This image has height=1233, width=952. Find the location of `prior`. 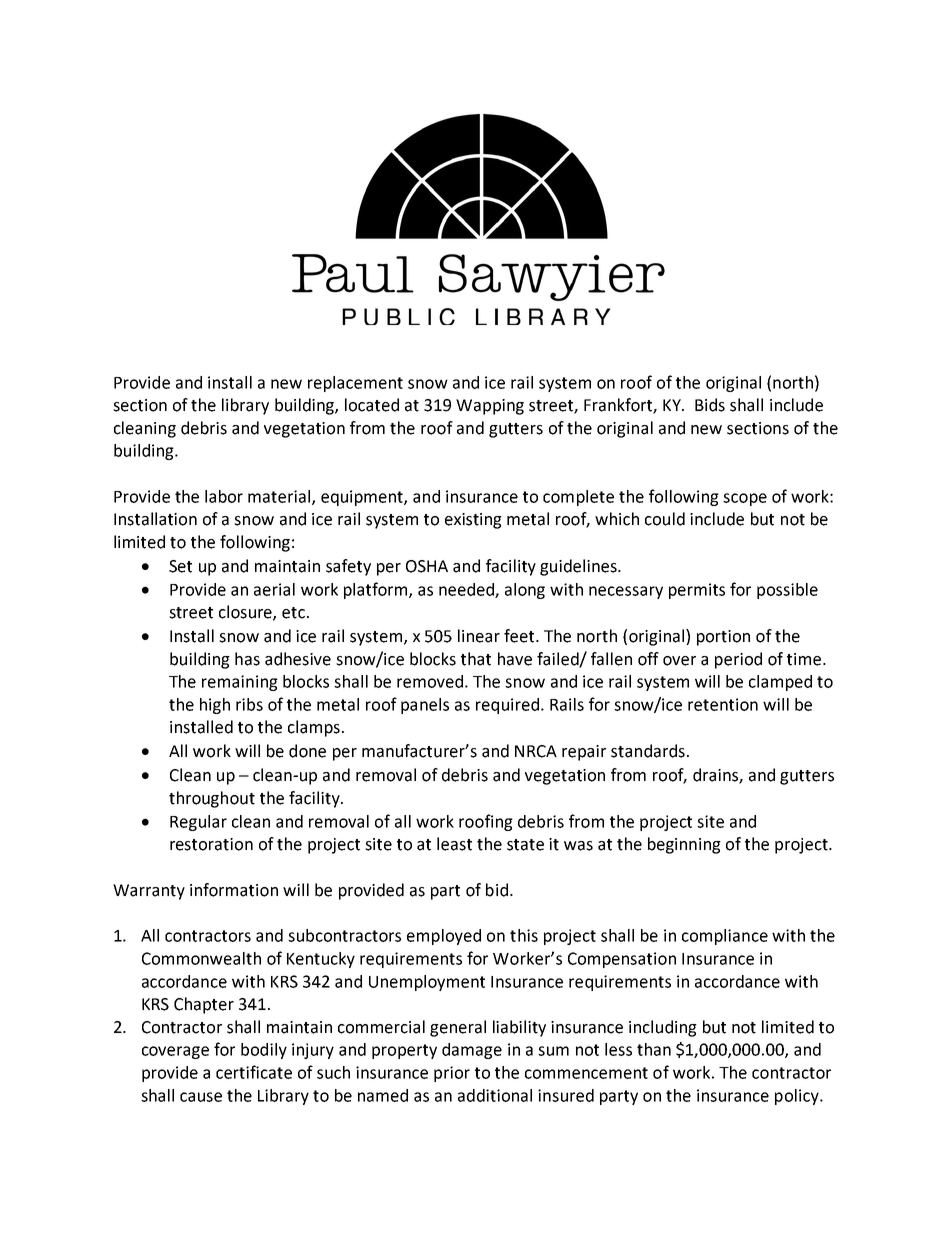

prior is located at coordinates (452, 1074).
